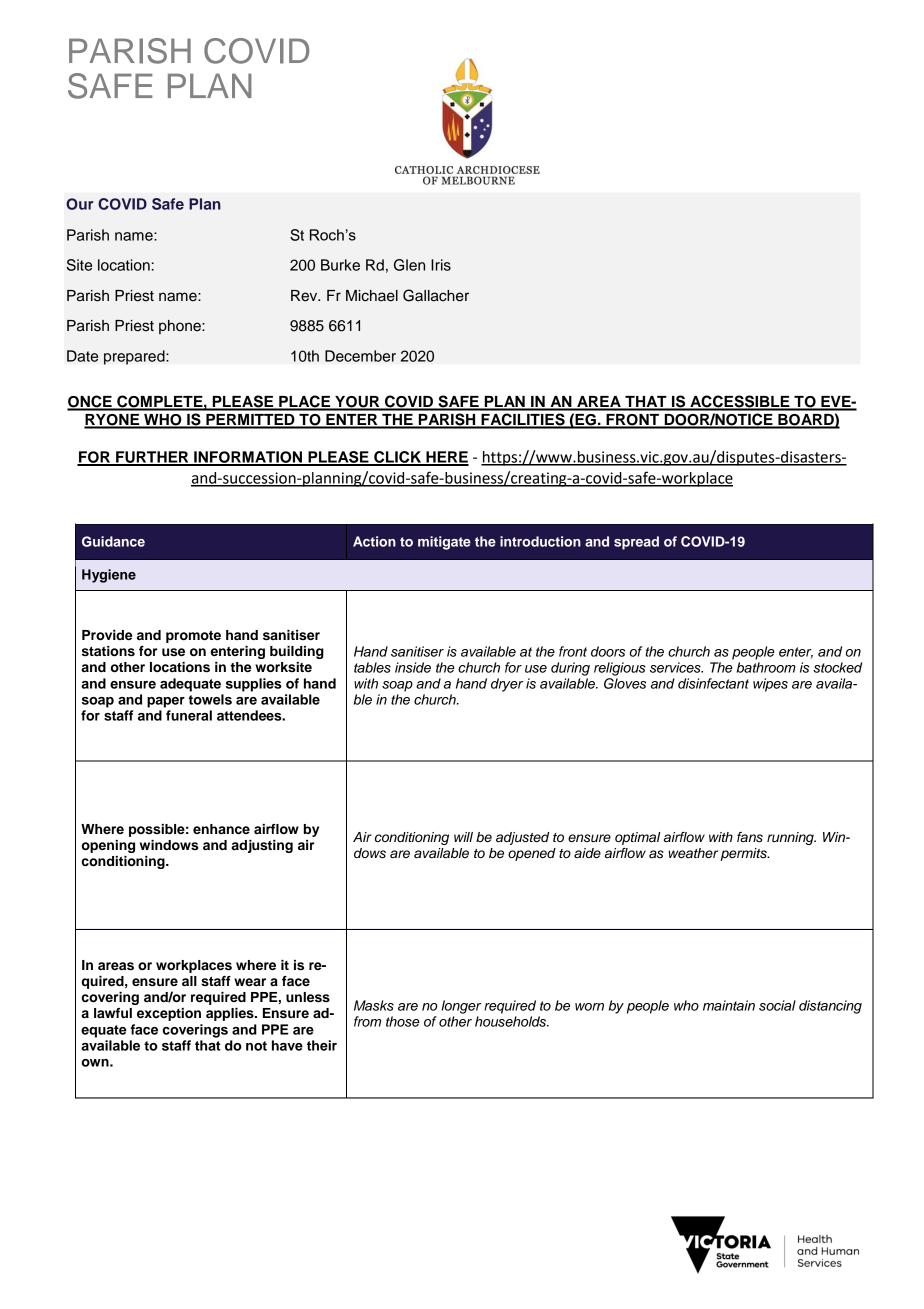 The height and width of the image is (1309, 924). Describe the element at coordinates (181, 327) in the image. I see `phone` at that location.
